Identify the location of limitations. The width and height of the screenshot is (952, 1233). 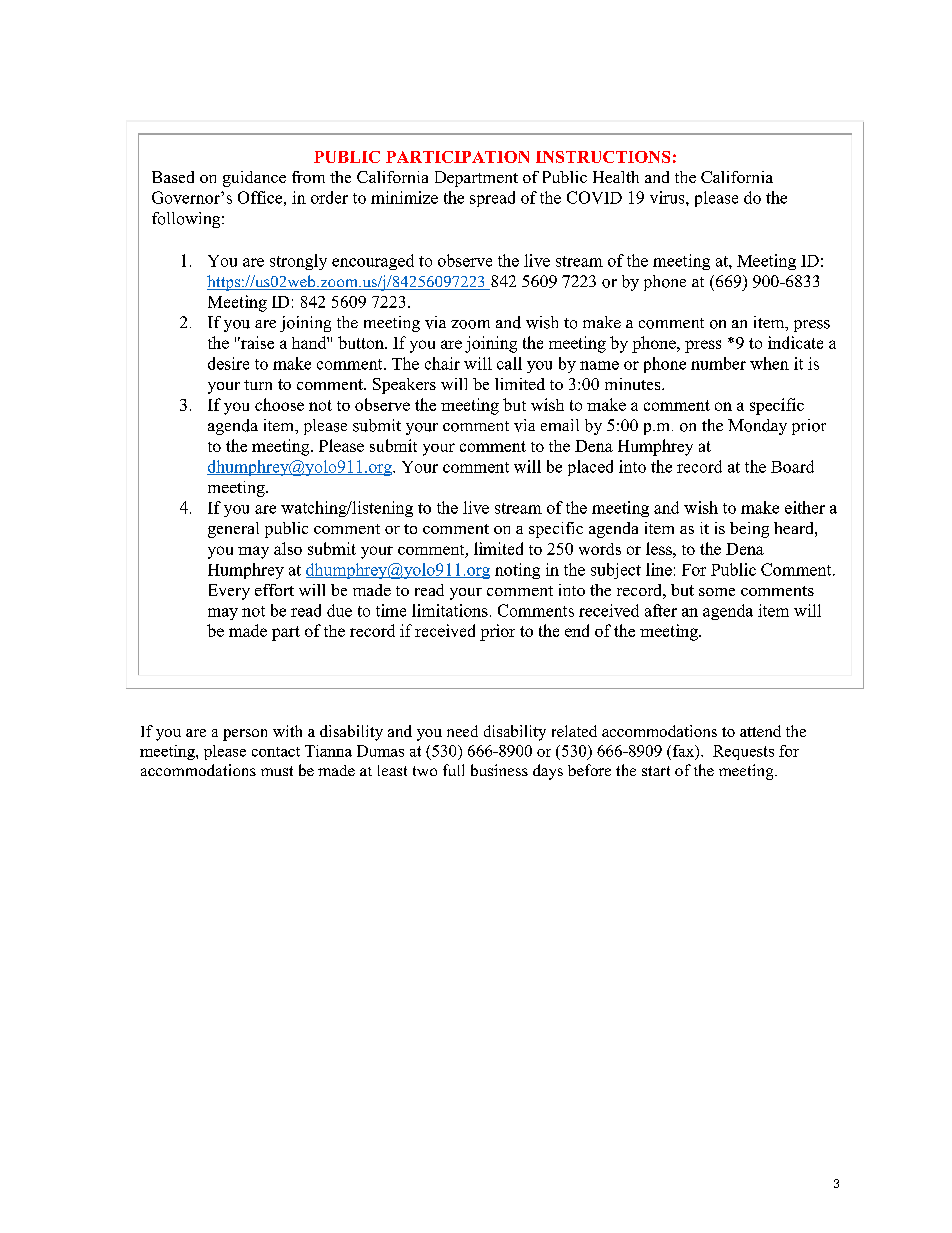
(450, 610).
